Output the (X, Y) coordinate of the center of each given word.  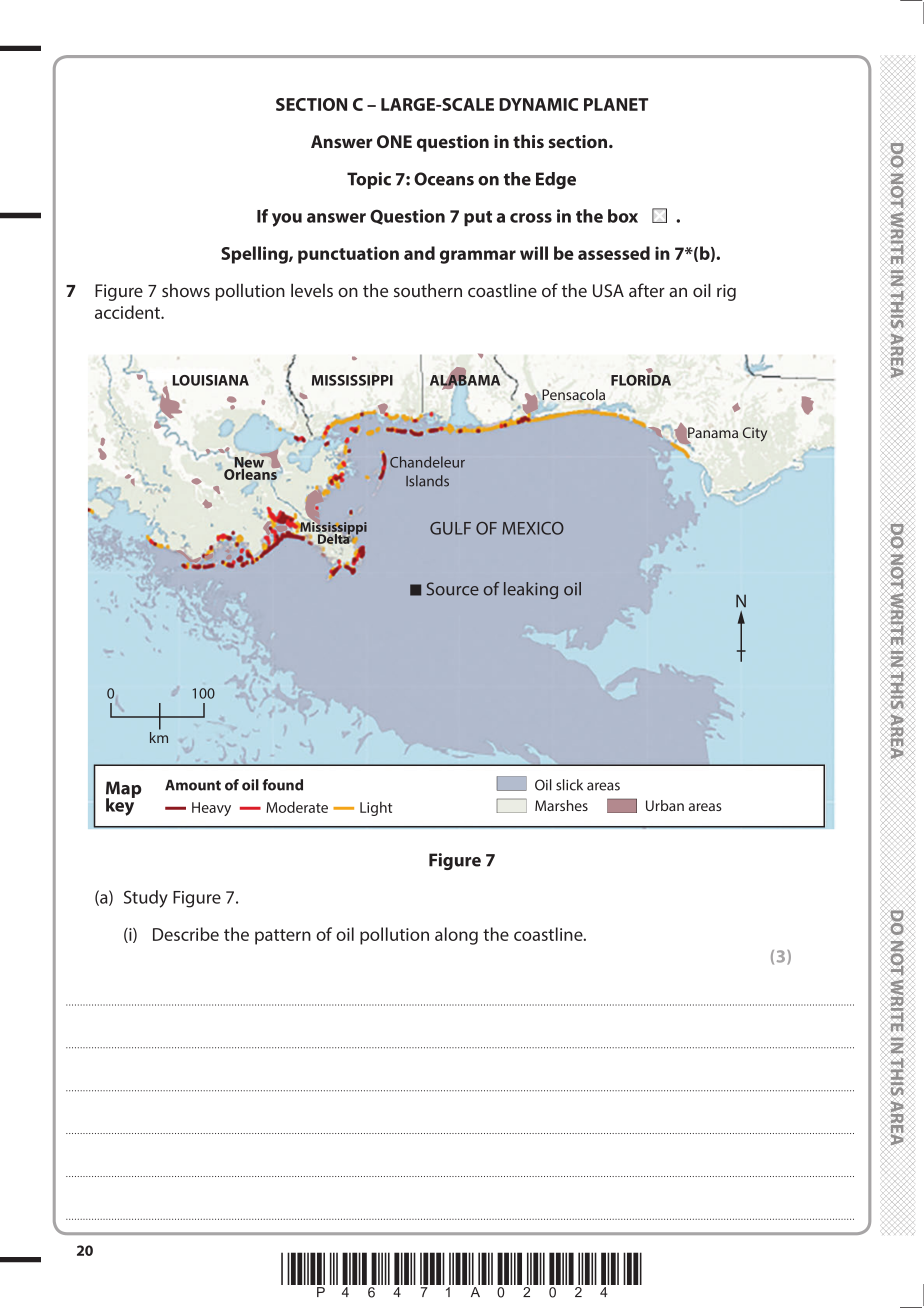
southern (428, 290)
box (623, 216)
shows (186, 290)
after (647, 290)
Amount (193, 785)
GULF (450, 528)
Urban (665, 805)
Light (376, 808)
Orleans (251, 473)
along (456, 936)
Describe (186, 934)
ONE (394, 141)
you (287, 220)
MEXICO (533, 528)
